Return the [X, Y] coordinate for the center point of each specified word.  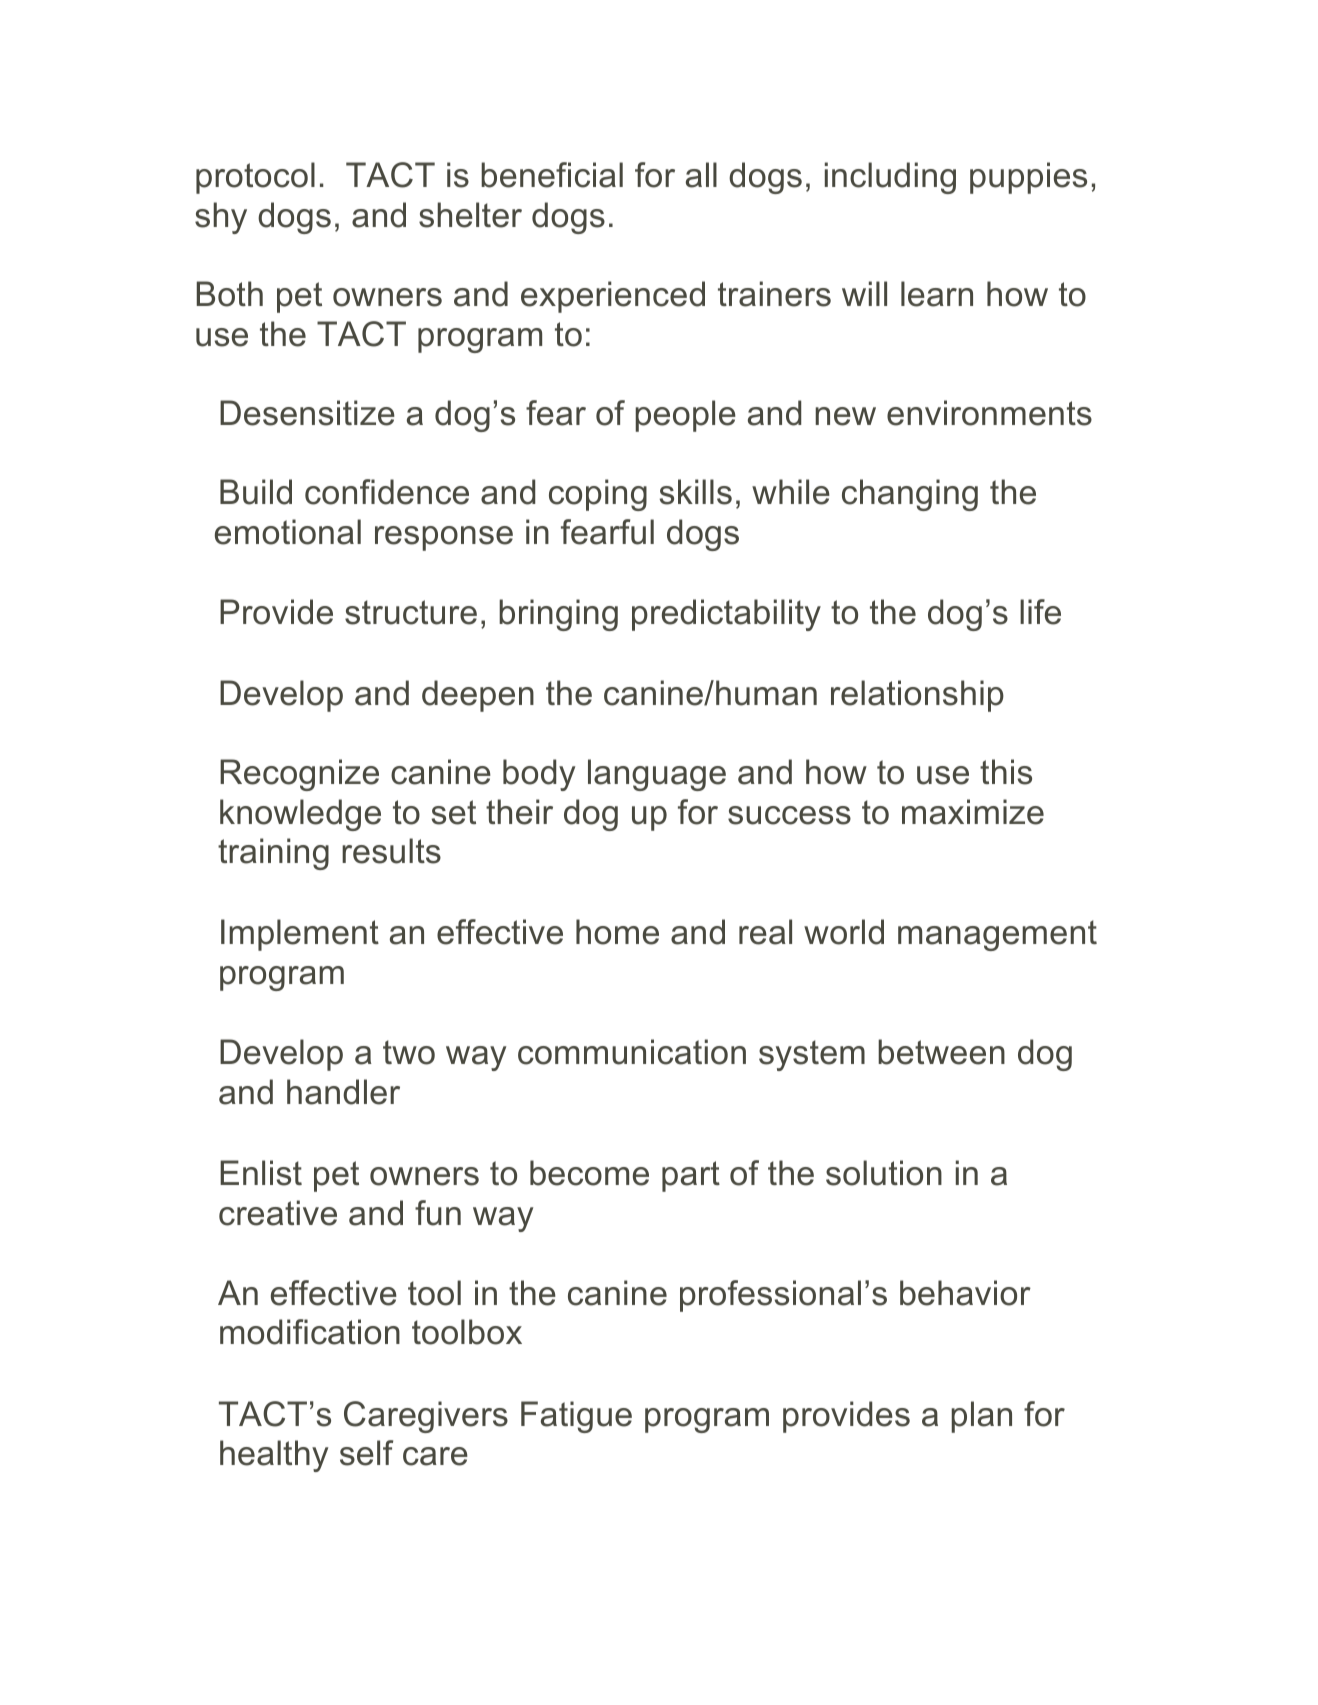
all [701, 175]
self [366, 1453]
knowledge [300, 815]
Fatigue [576, 1417]
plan [981, 1417]
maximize [973, 812]
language [657, 775]
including [890, 178]
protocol [255, 178]
